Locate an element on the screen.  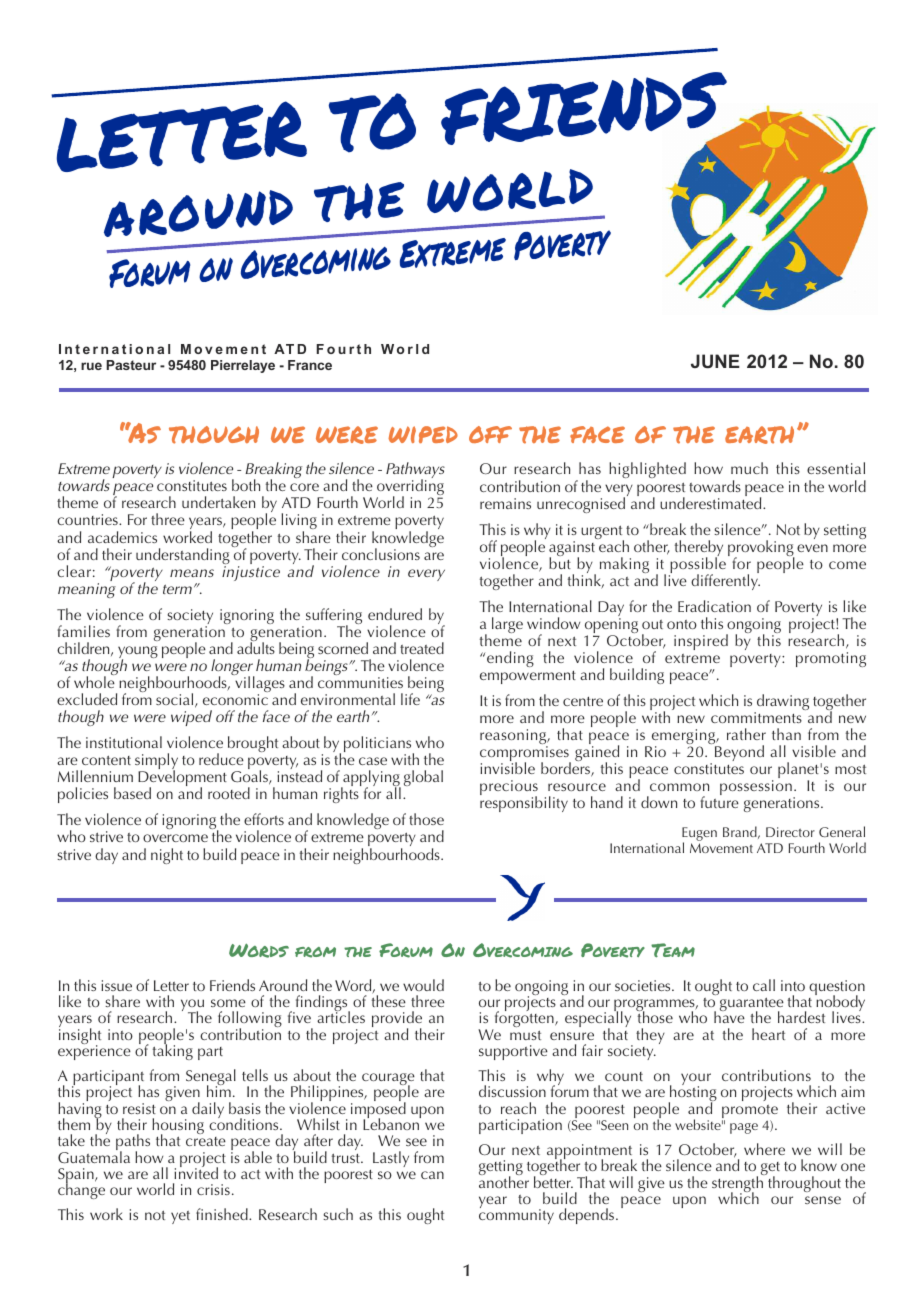
Development is located at coordinates (182, 779).
